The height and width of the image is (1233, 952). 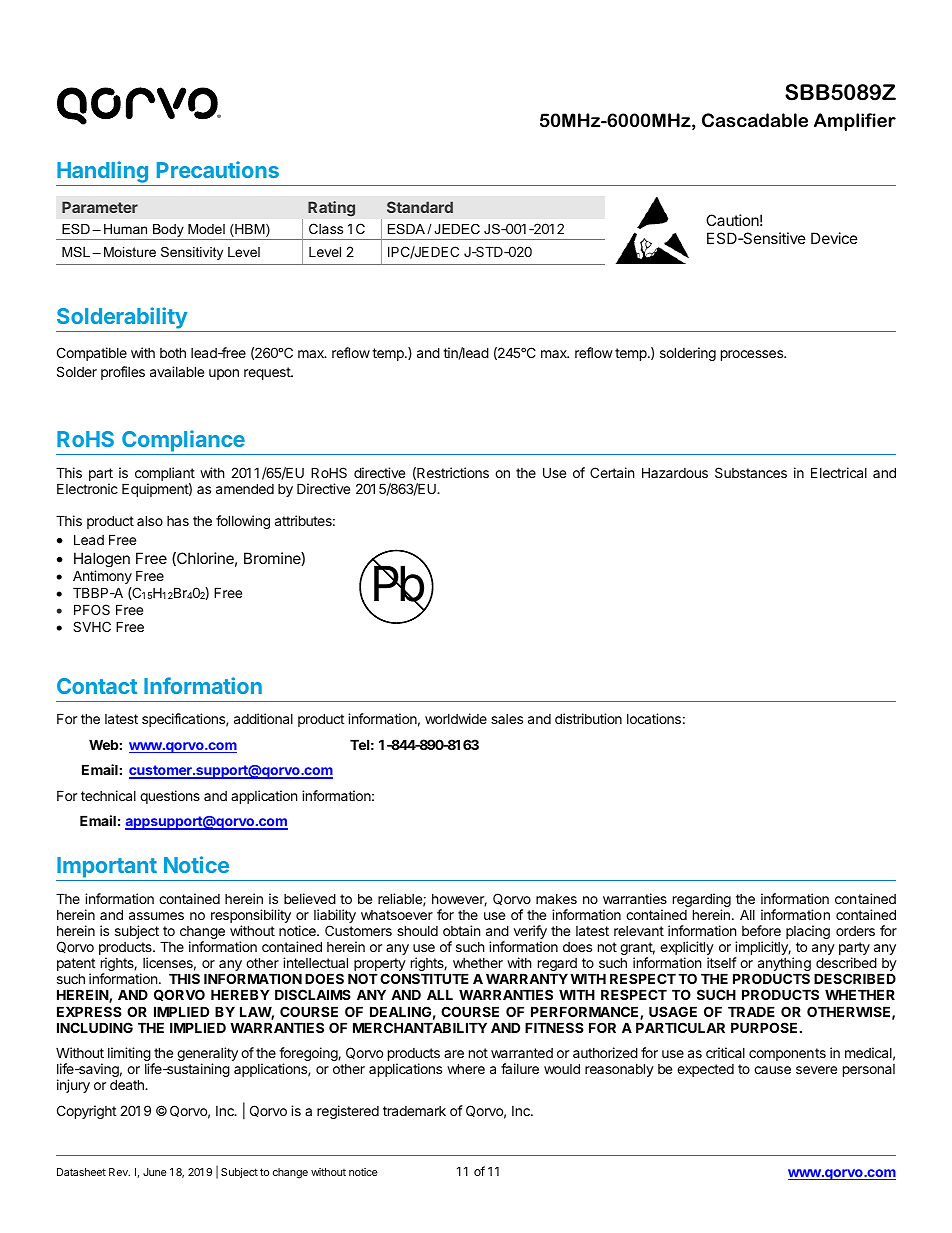 What do you see at coordinates (751, 472) in the image?
I see `Substances` at bounding box center [751, 472].
